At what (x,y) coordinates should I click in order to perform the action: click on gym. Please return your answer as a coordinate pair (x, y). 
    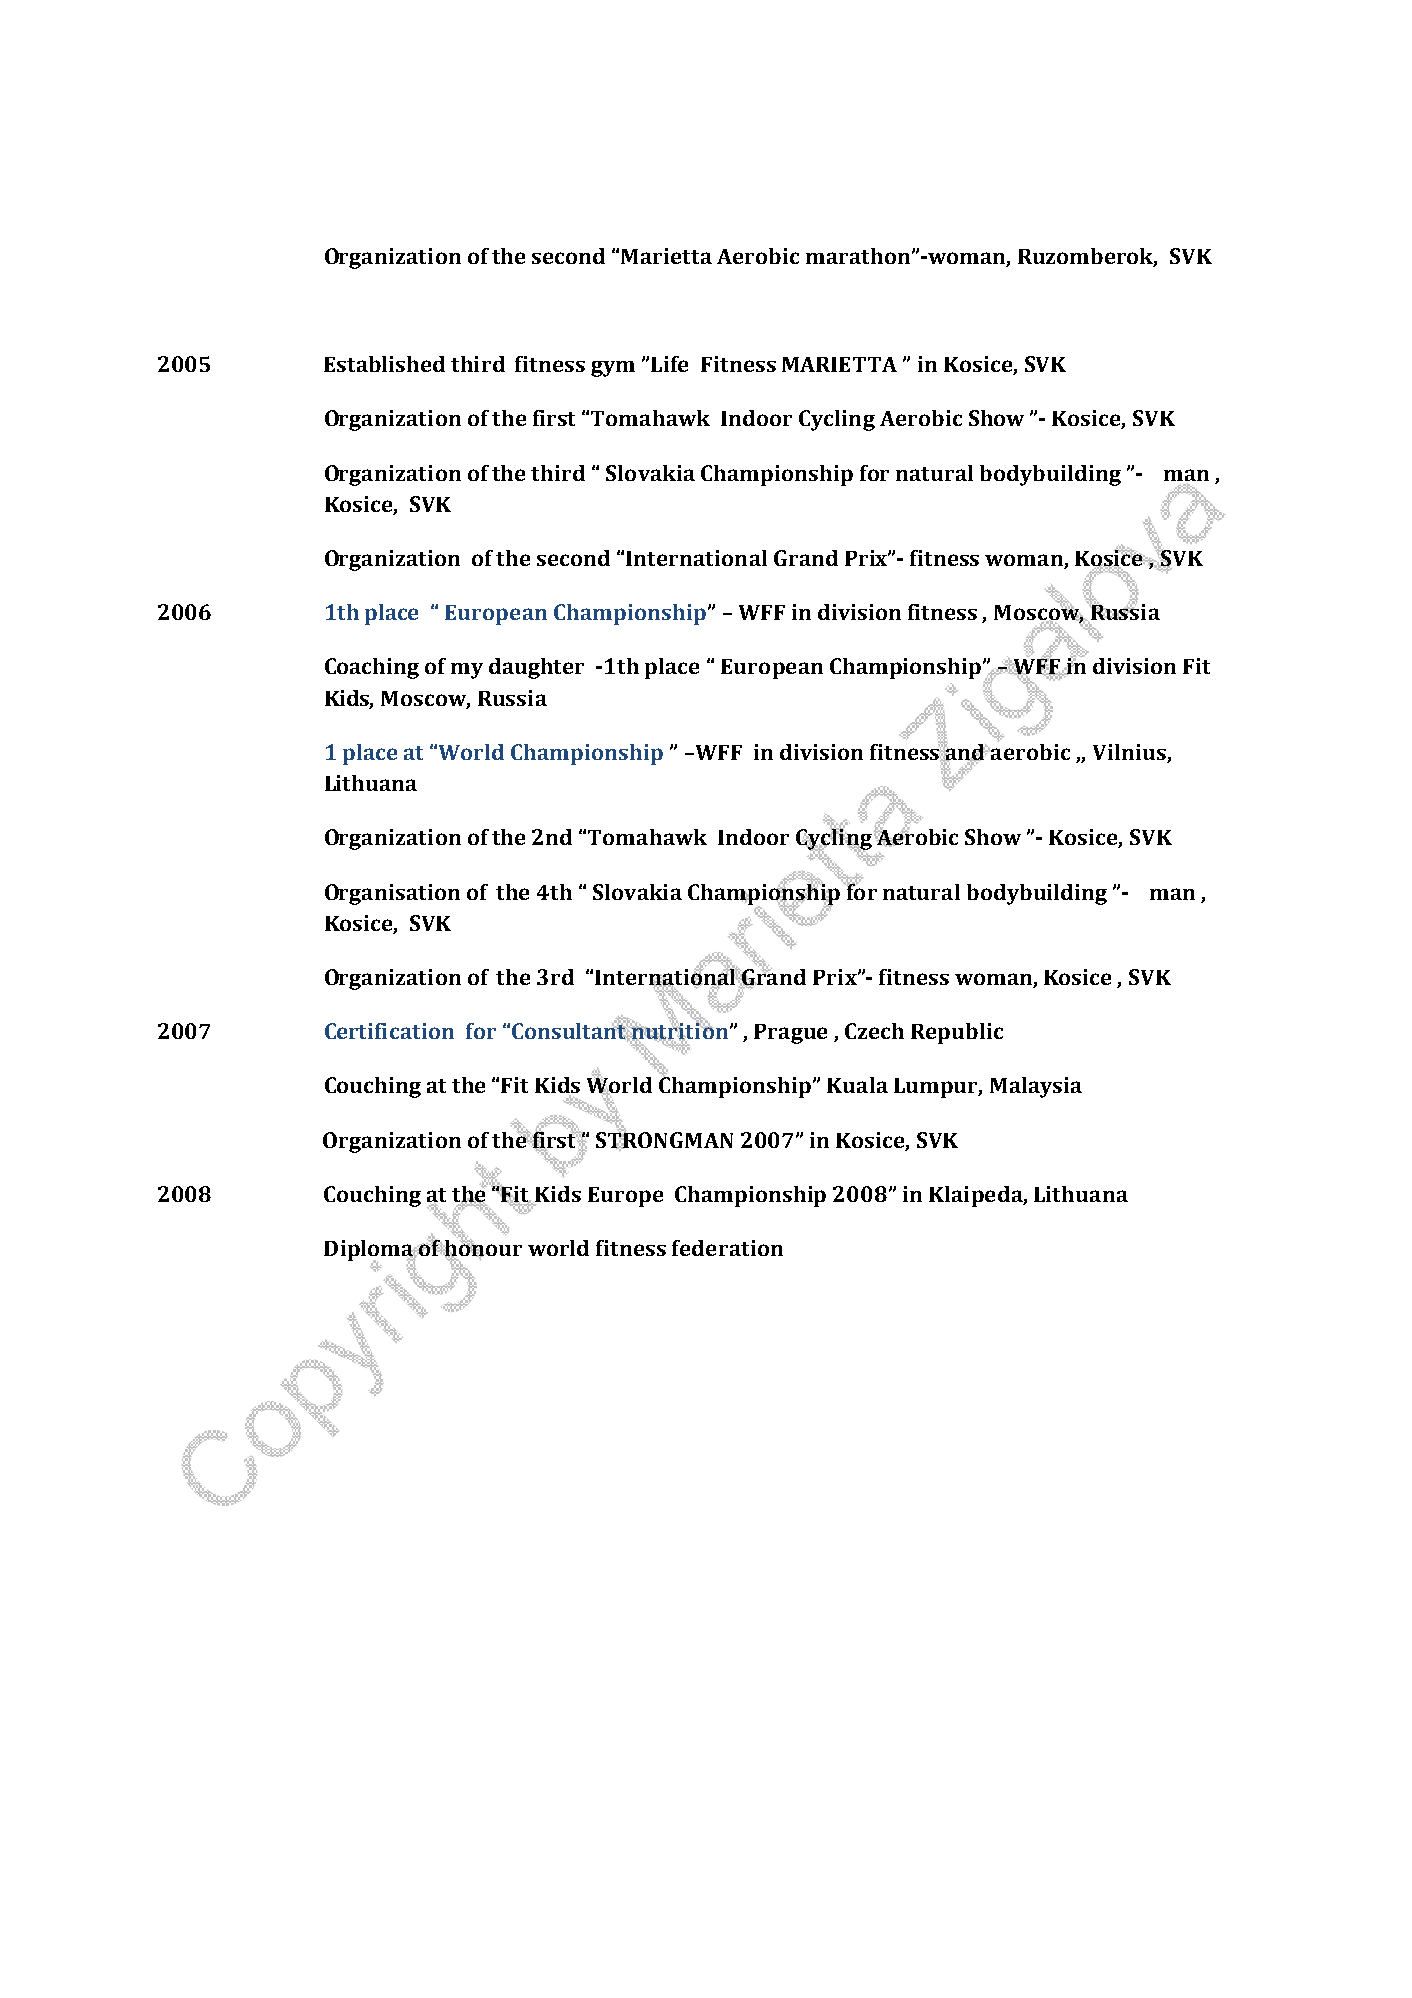
    Looking at the image, I should click on (613, 369).
